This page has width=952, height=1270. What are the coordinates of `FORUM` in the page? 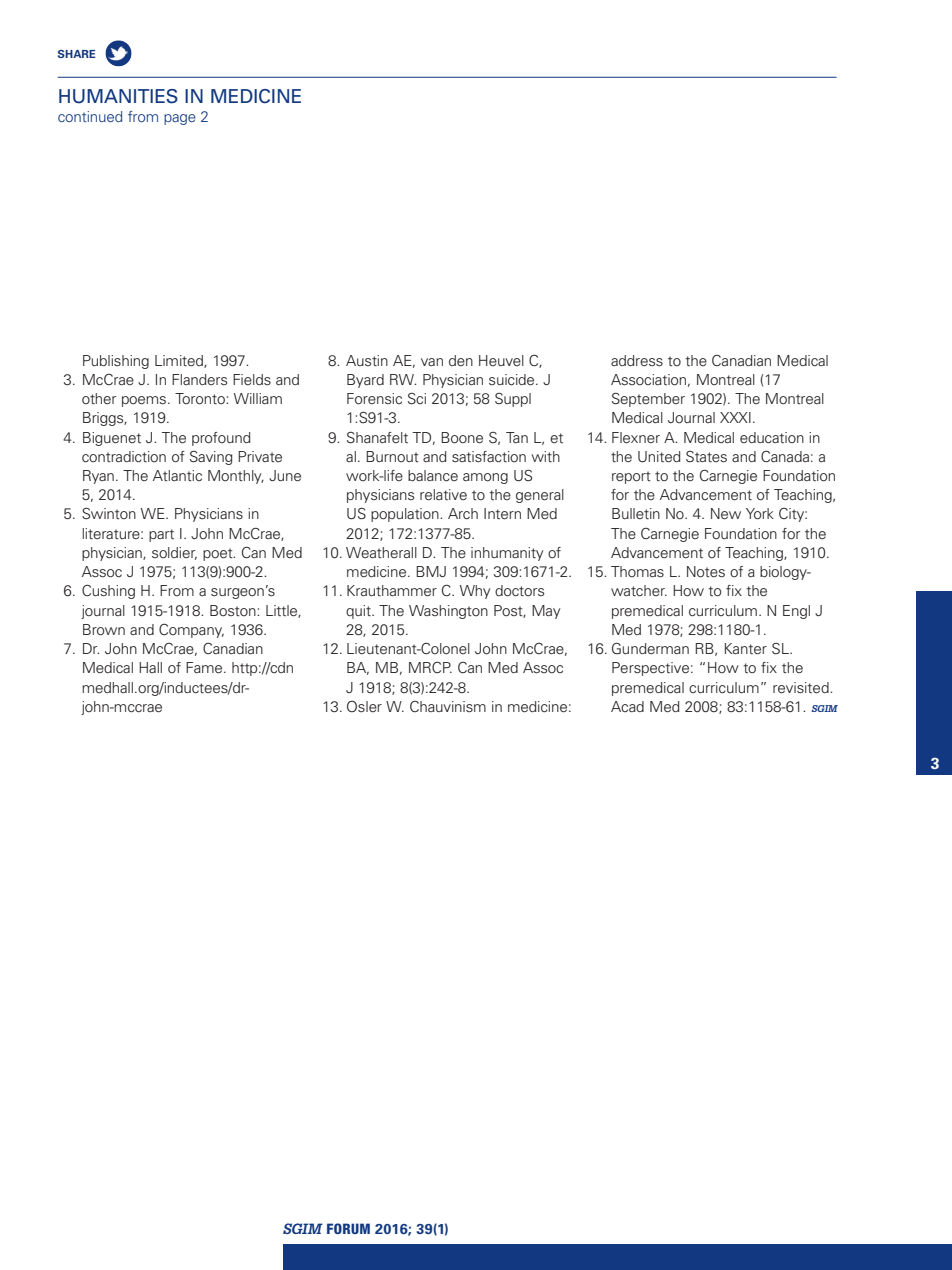 It's located at (348, 1228).
